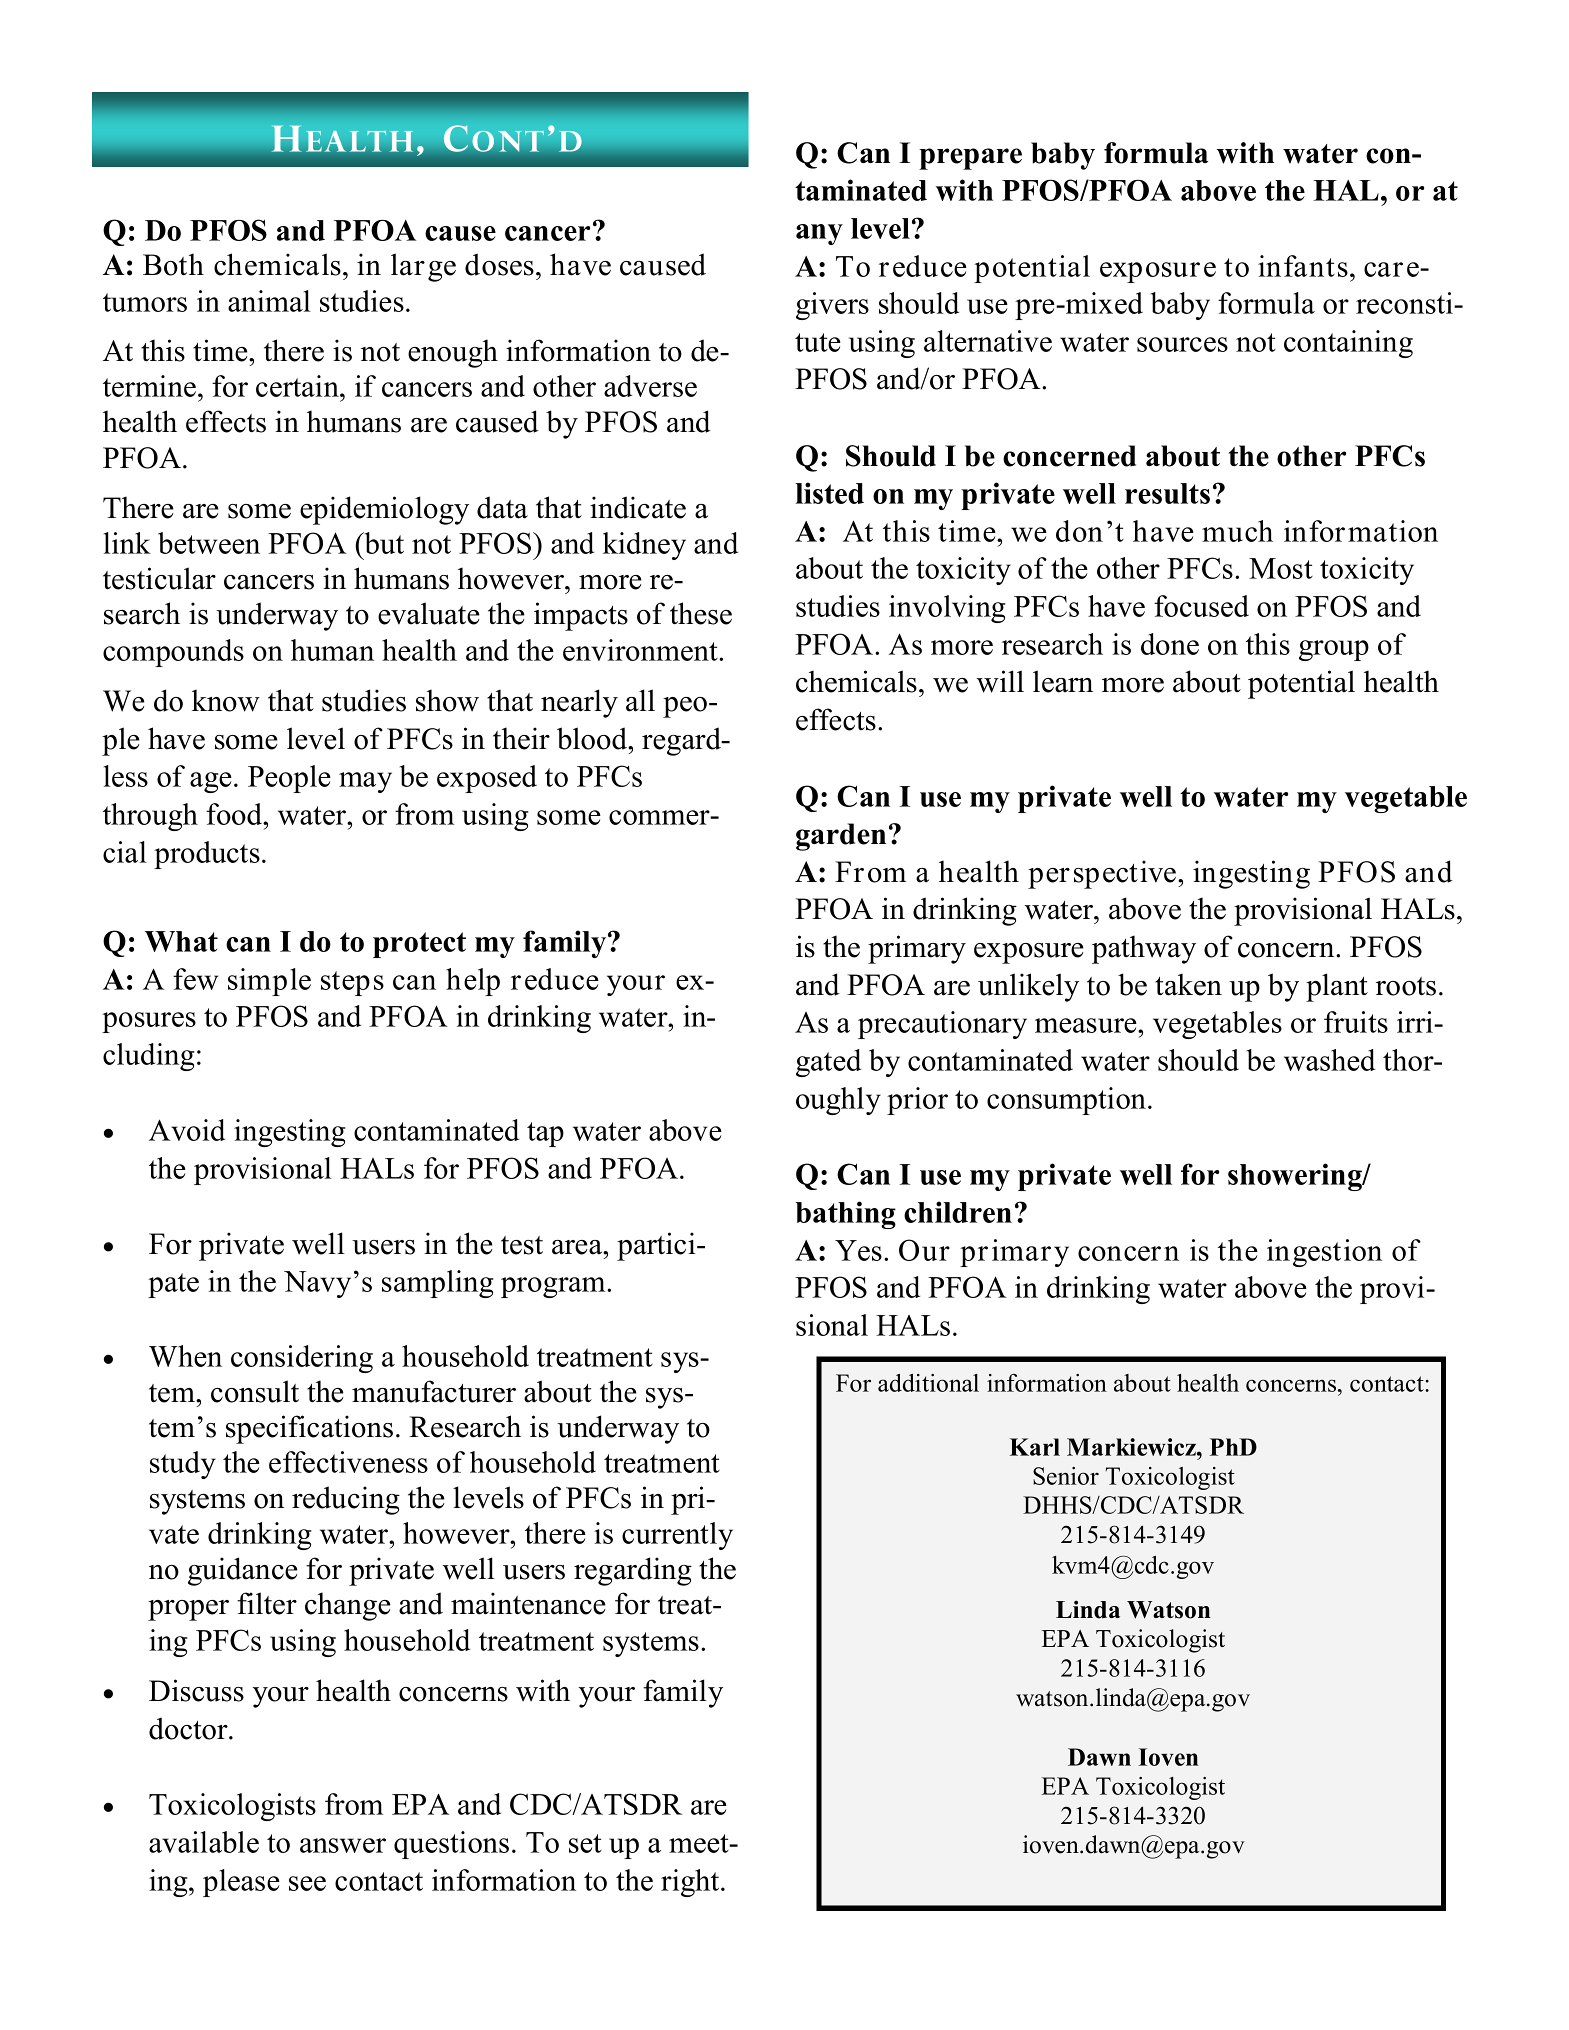 This document has height=2030, width=1569. What do you see at coordinates (235, 814) in the document?
I see `food` at bounding box center [235, 814].
